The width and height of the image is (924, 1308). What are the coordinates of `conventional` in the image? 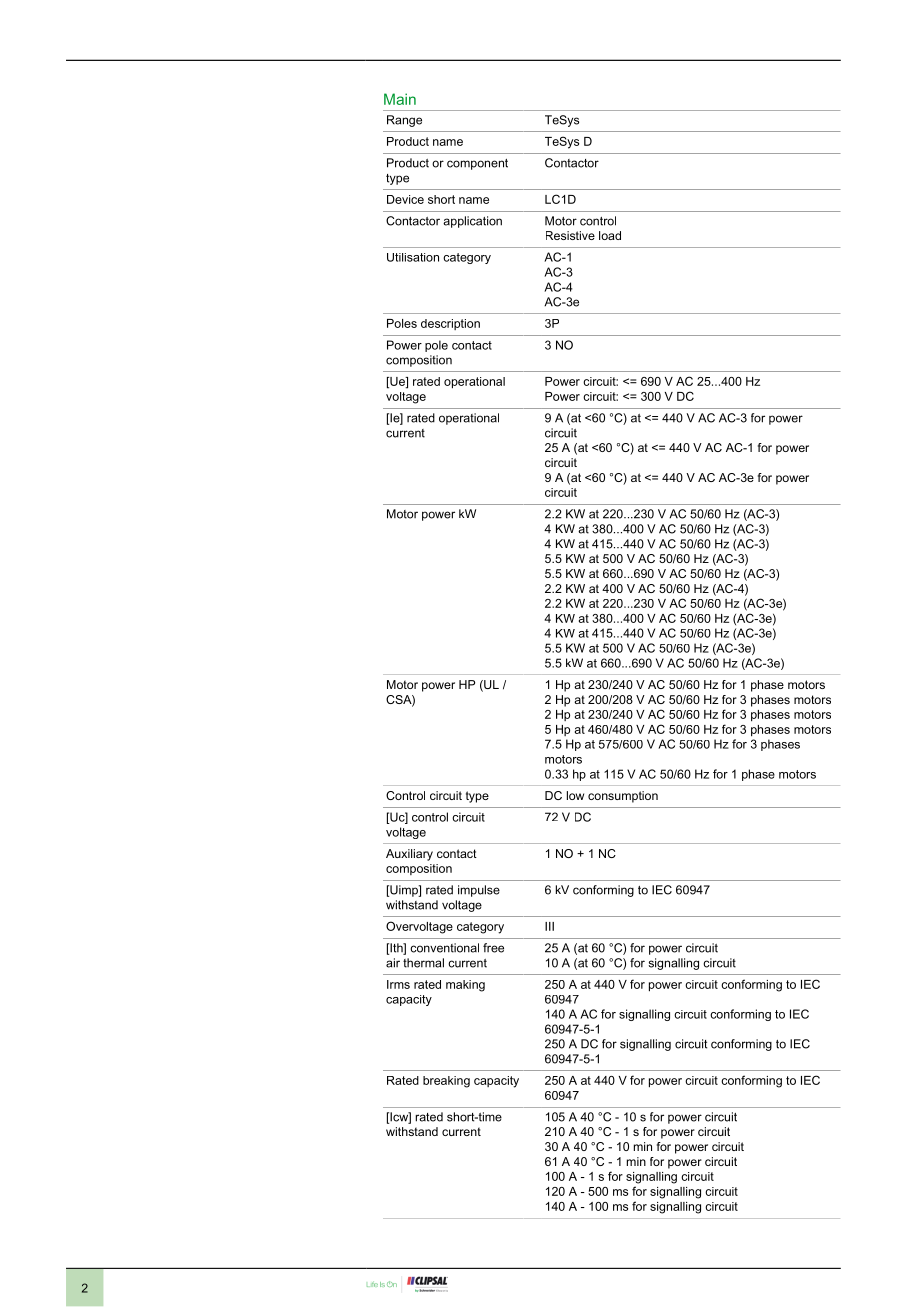 It's located at (444, 948).
